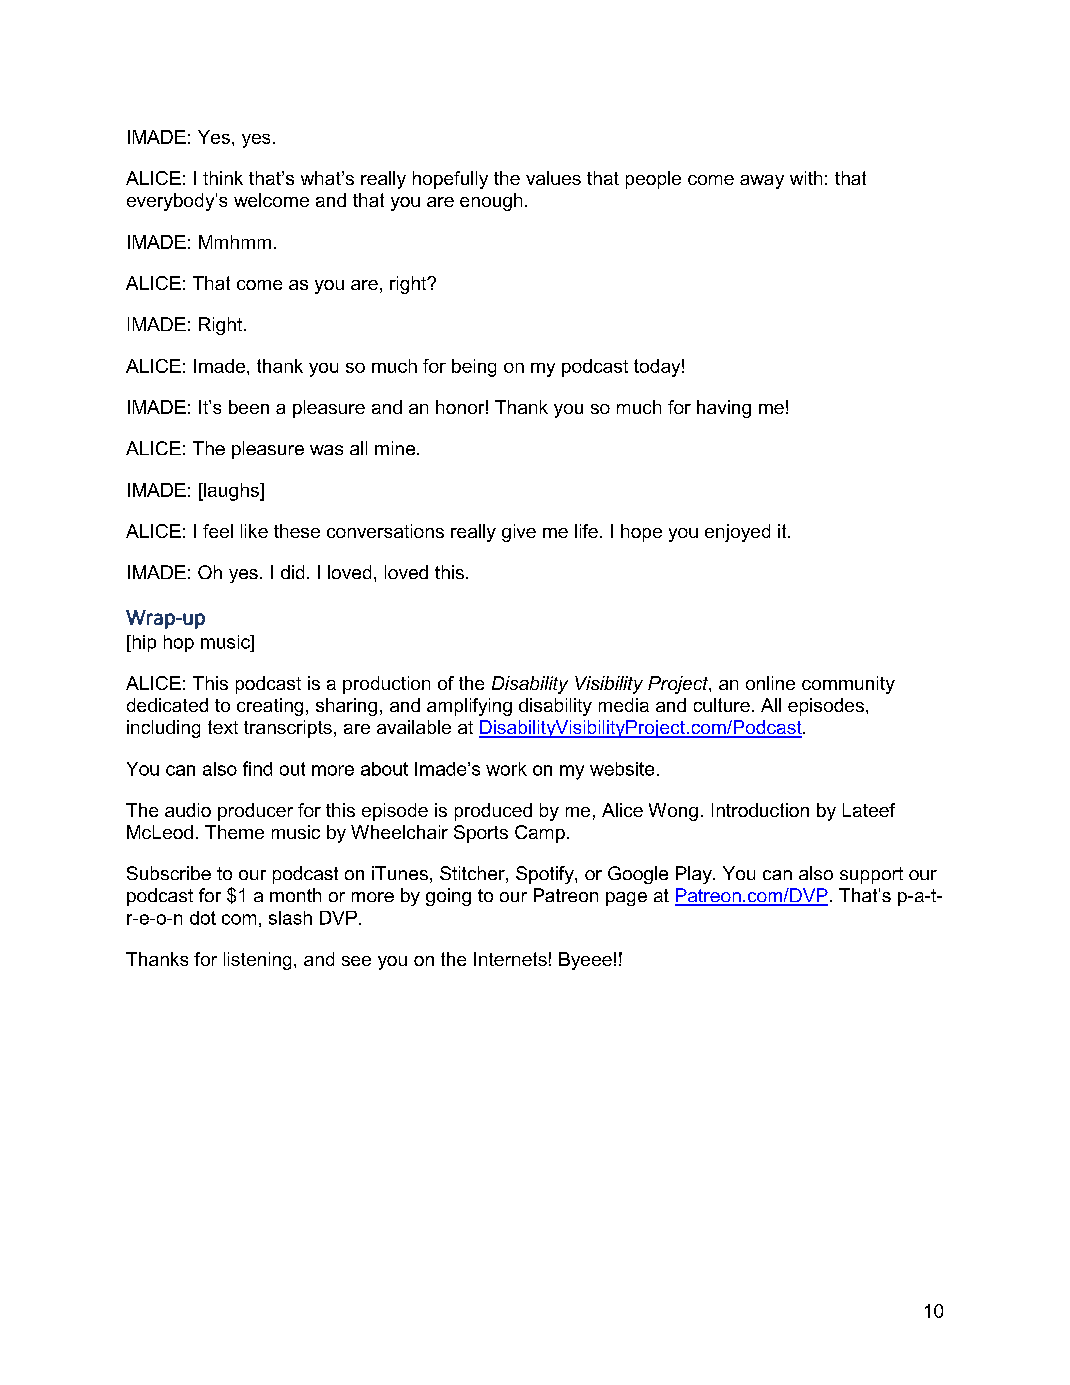 This screenshot has width=1070, height=1385. Describe the element at coordinates (519, 533) in the screenshot. I see `give` at that location.
